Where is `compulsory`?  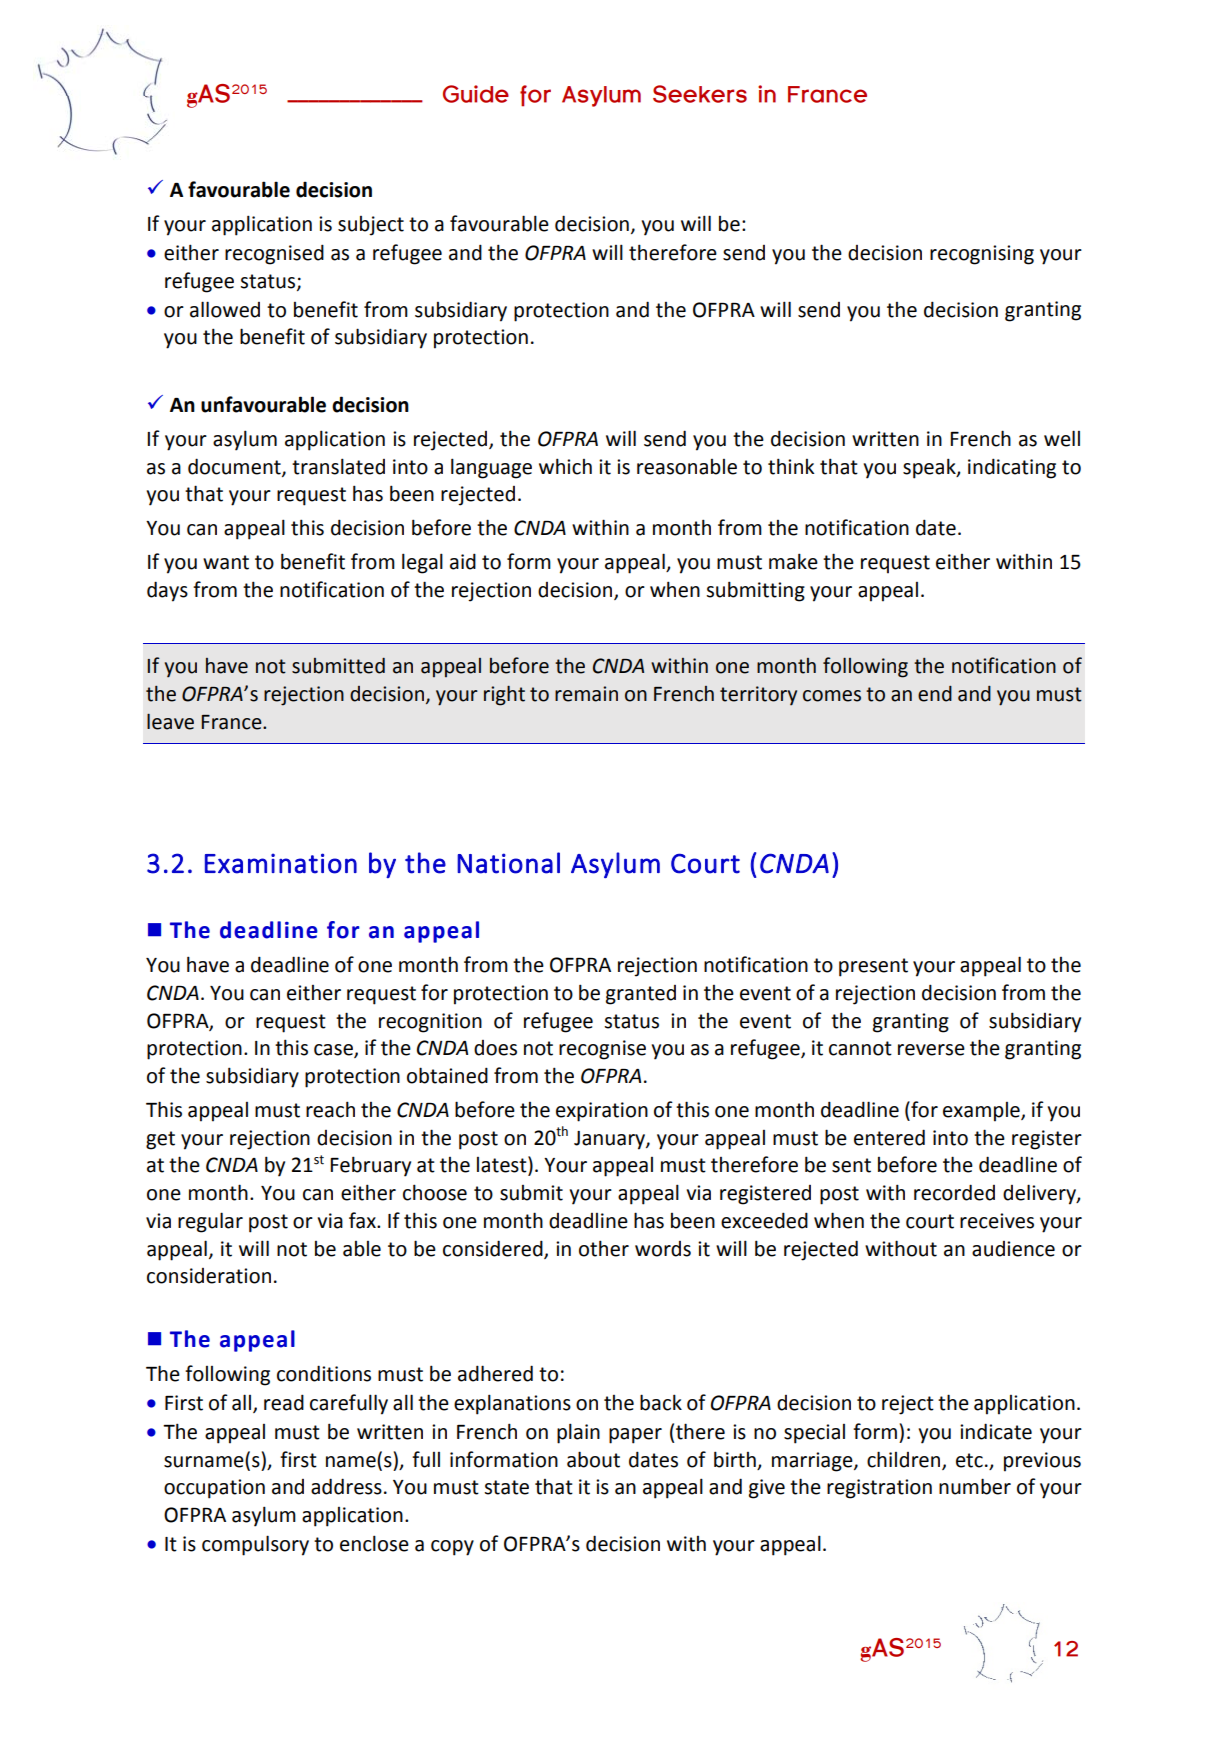
compulsory is located at coordinates (255, 1545).
